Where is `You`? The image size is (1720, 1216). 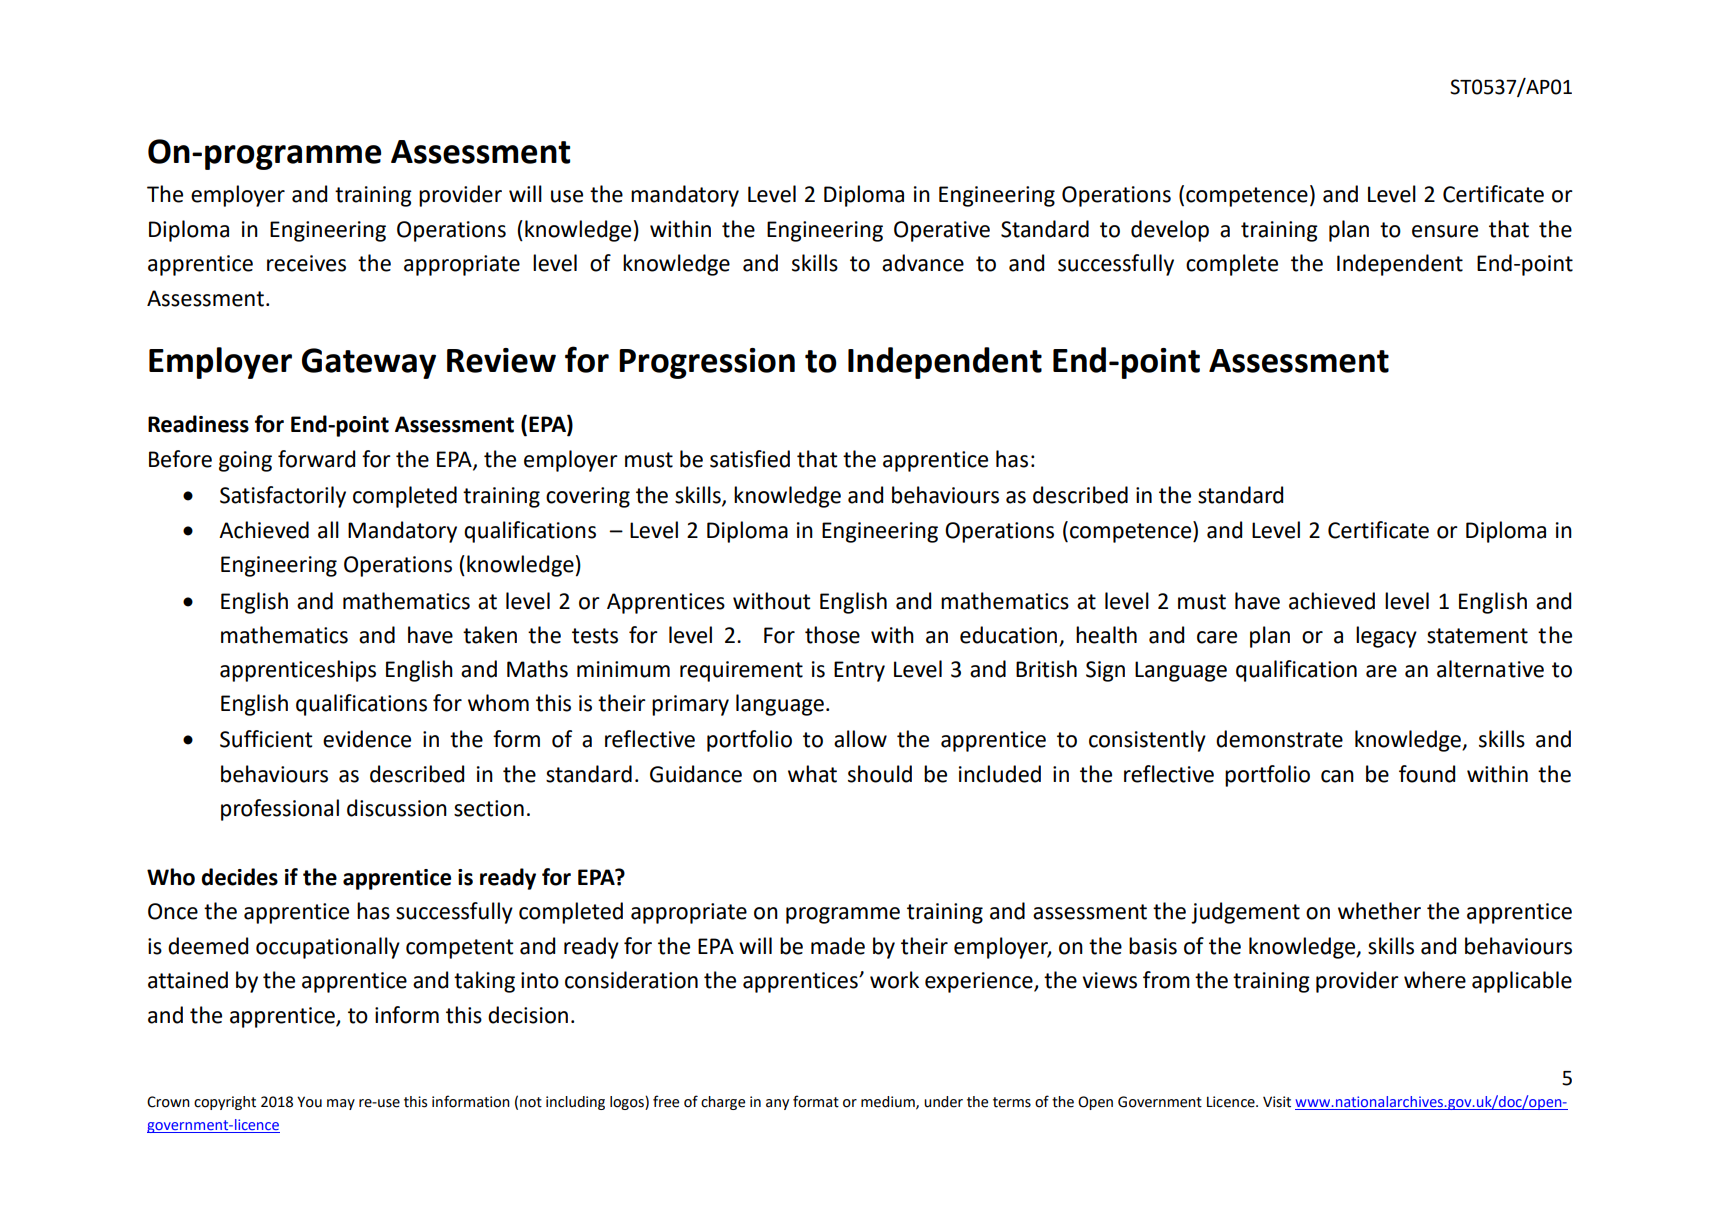 You is located at coordinates (309, 1102).
